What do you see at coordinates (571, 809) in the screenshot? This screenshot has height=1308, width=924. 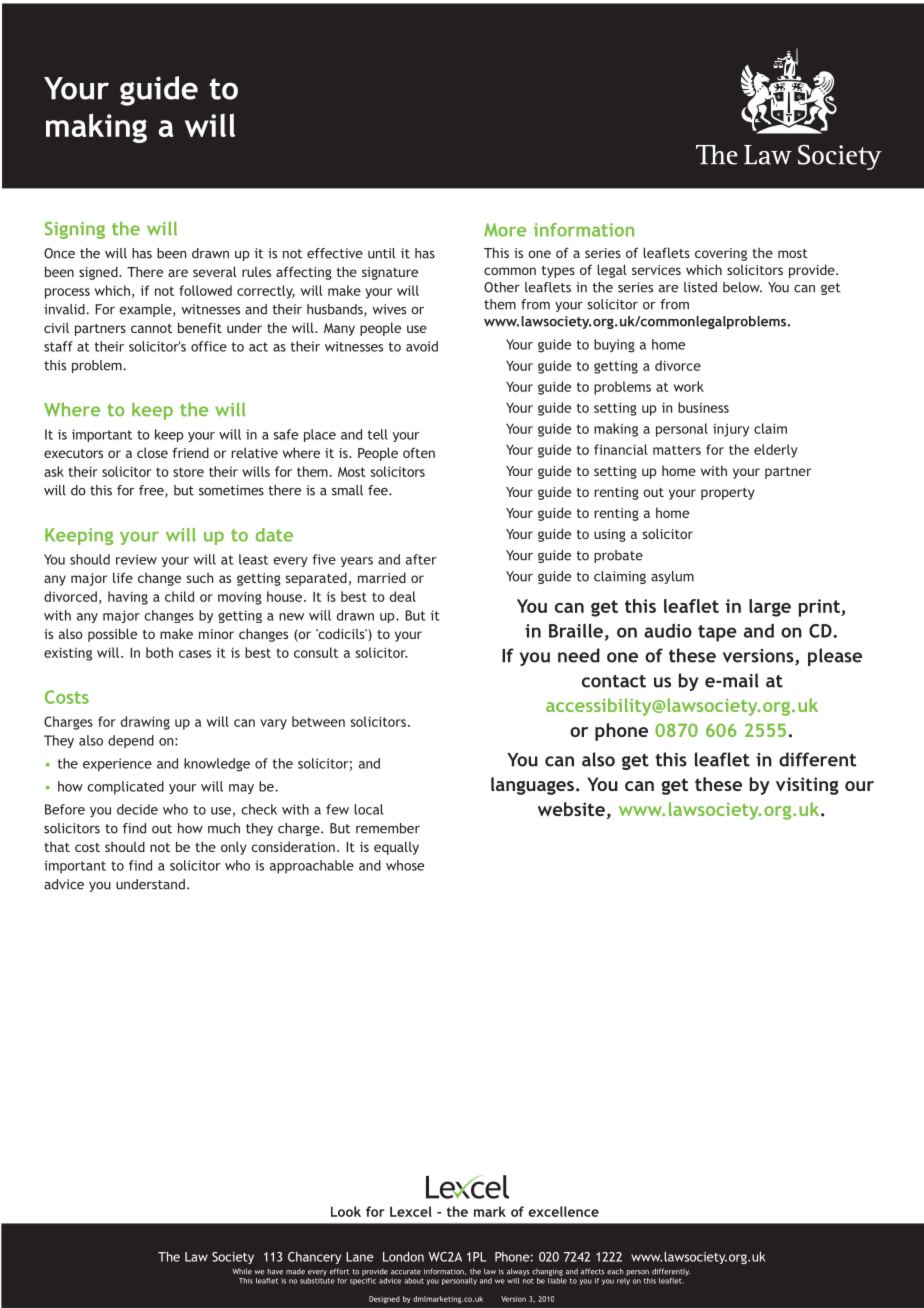 I see `website` at bounding box center [571, 809].
